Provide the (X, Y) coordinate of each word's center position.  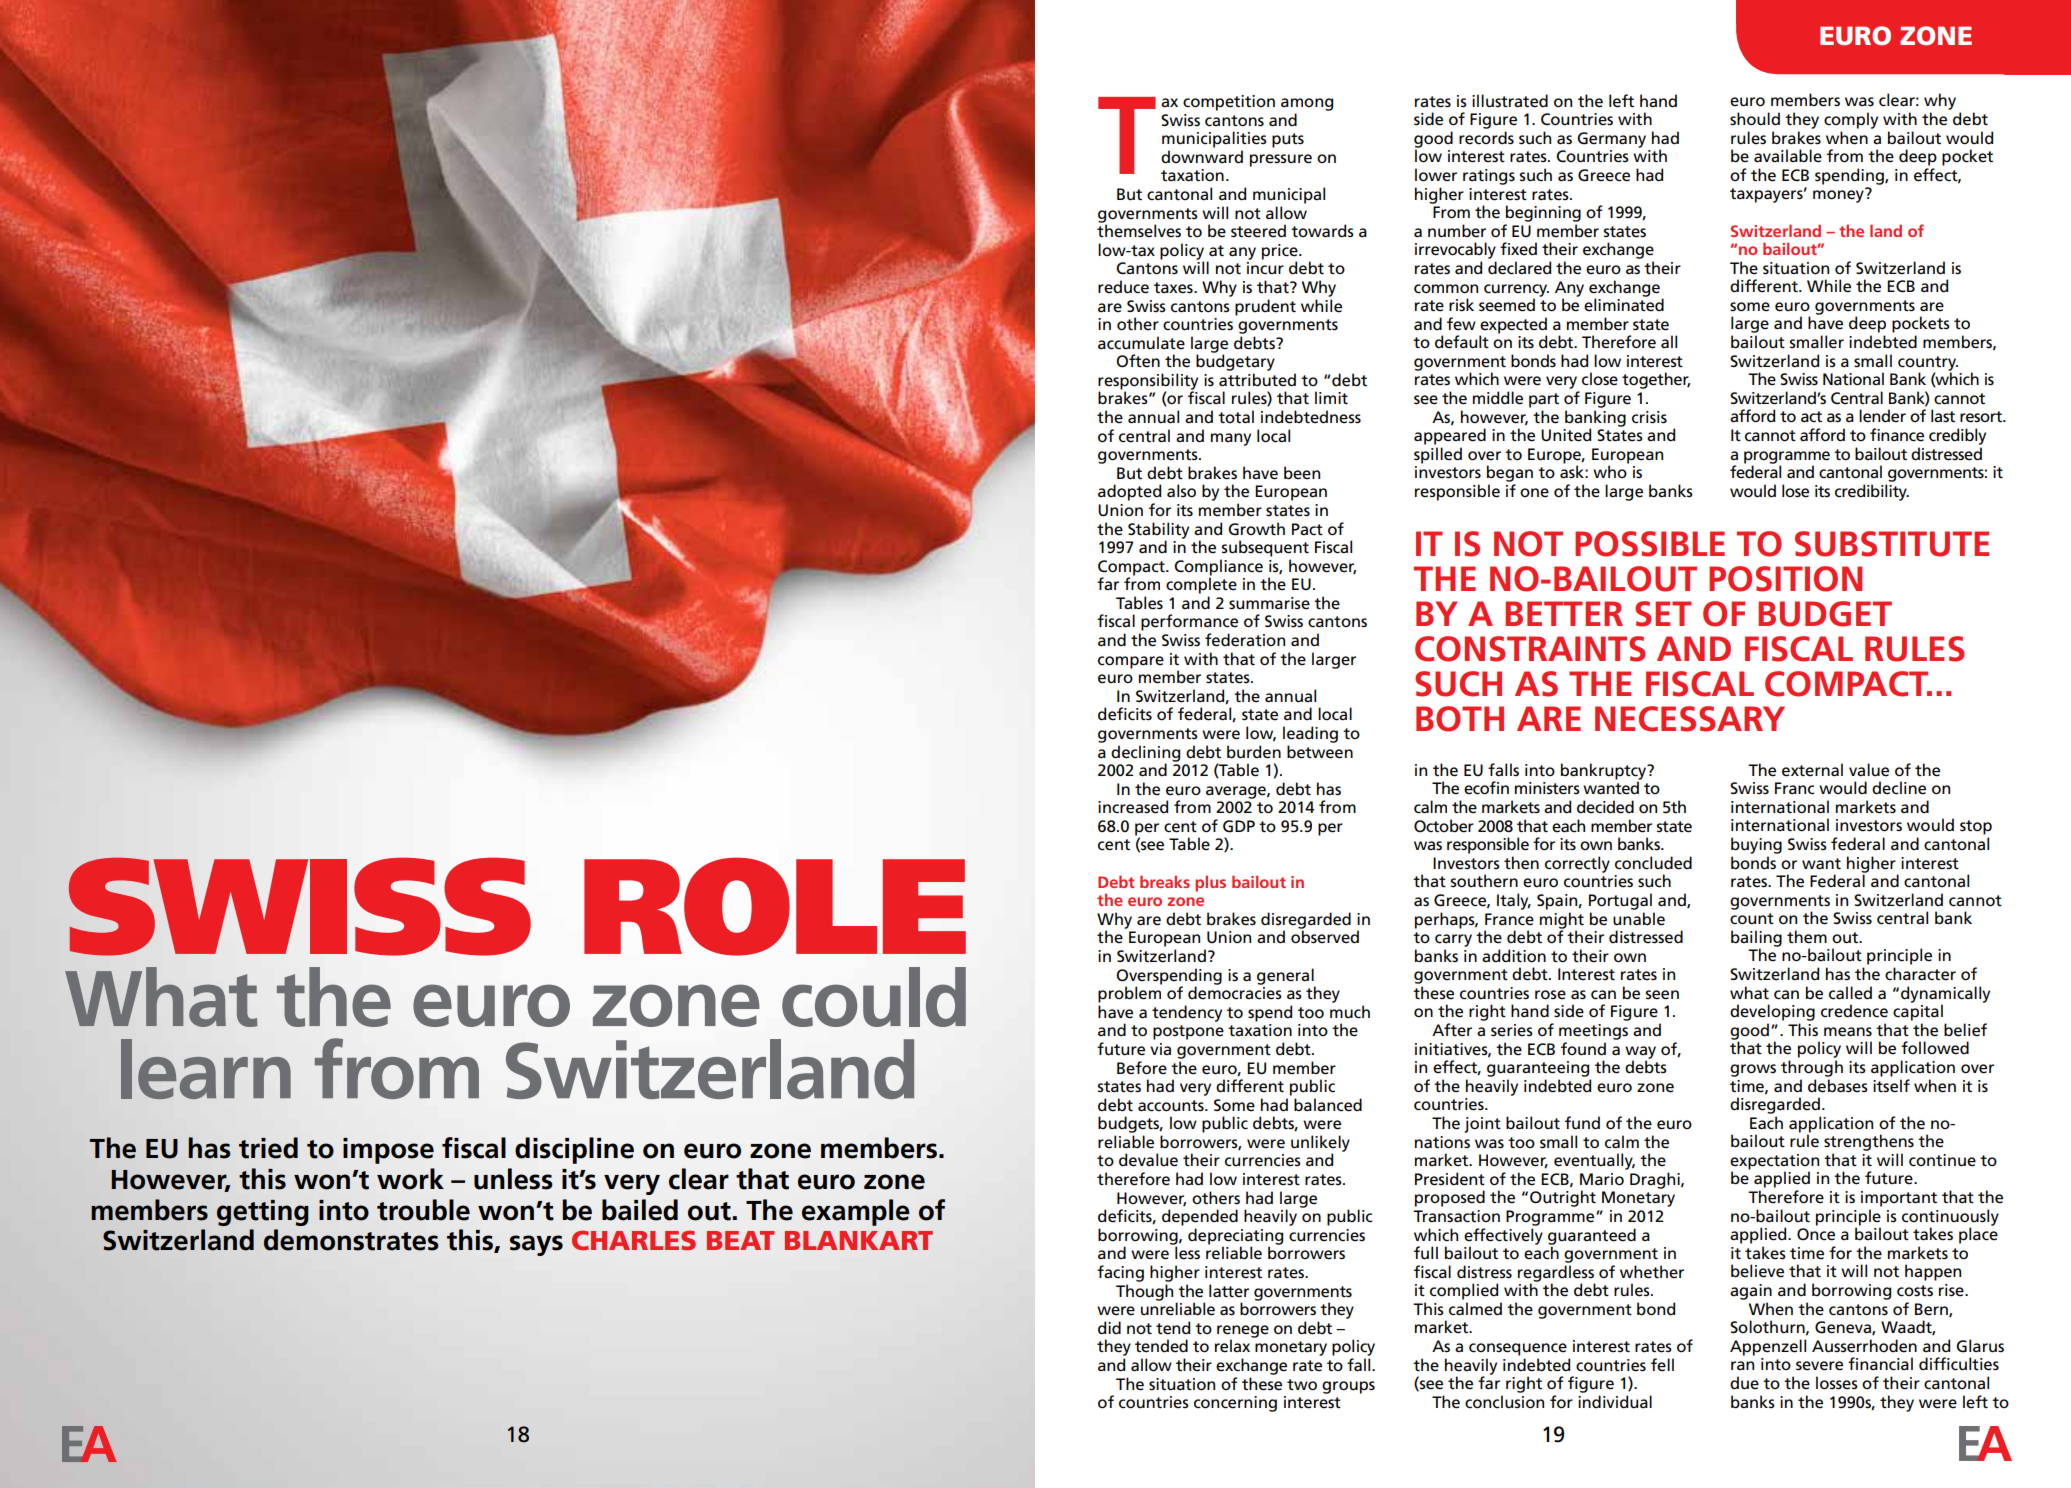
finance (1897, 435)
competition (1229, 103)
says (536, 1245)
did (1109, 1327)
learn (206, 1069)
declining (1145, 754)
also (1181, 491)
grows (1753, 1070)
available (1788, 156)
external (1812, 770)
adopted (1129, 492)
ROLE (775, 906)
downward (1202, 156)
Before (1142, 1068)
